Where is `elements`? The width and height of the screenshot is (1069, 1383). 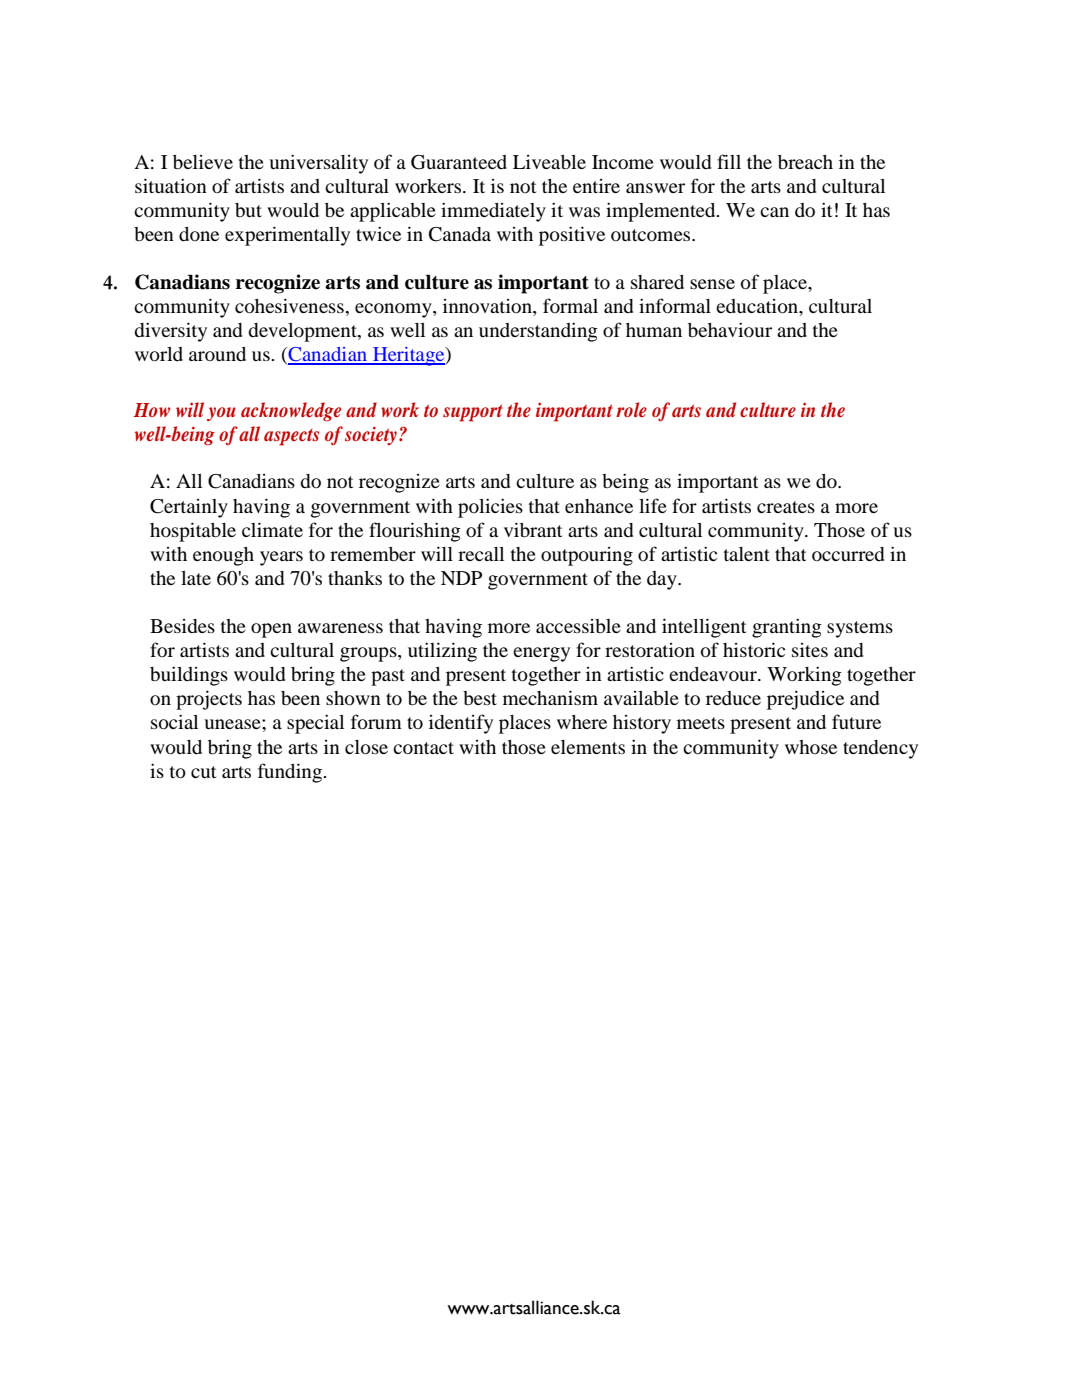 elements is located at coordinates (588, 747).
